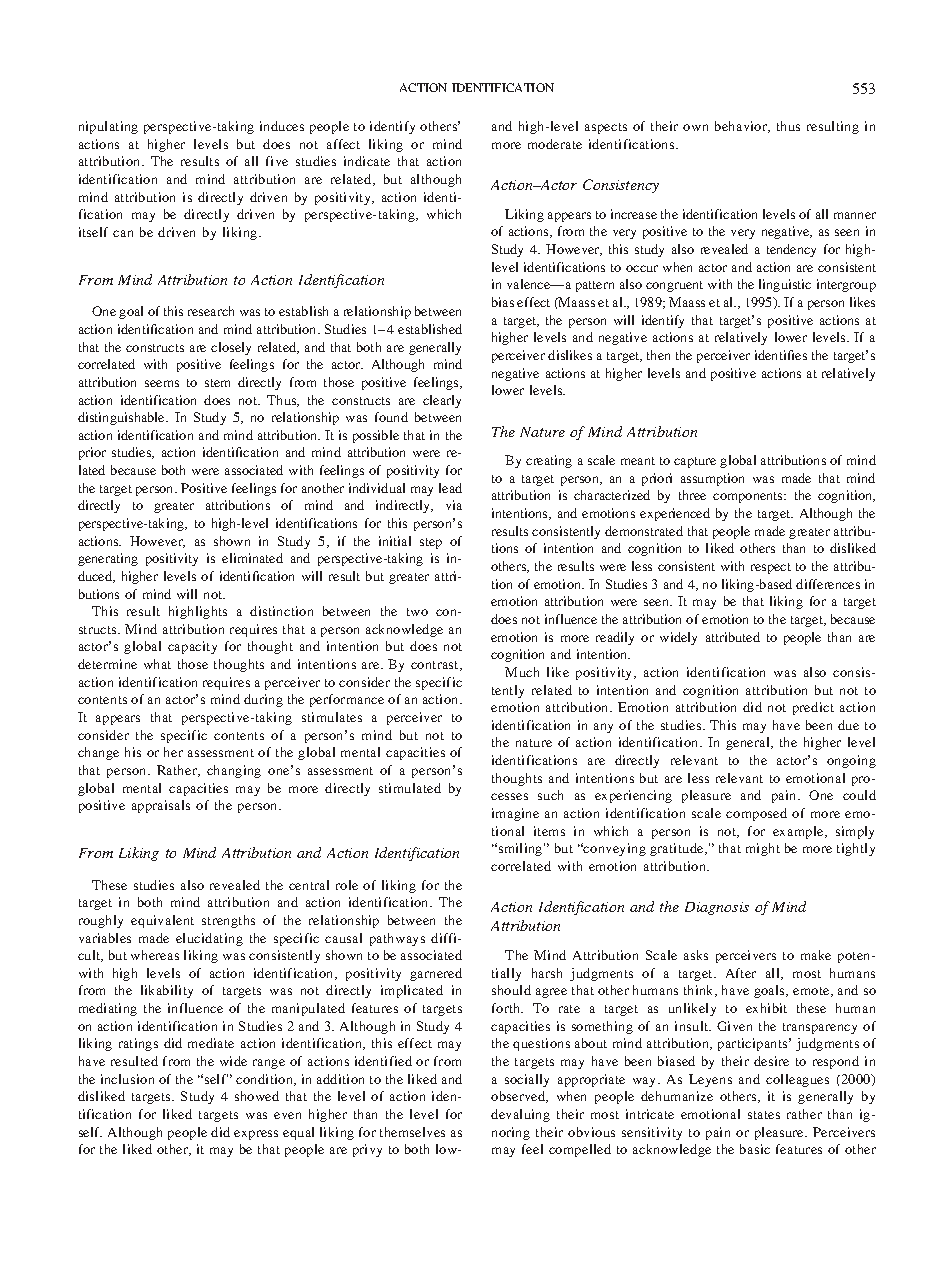 The width and height of the screenshot is (952, 1270). Describe the element at coordinates (520, 1115) in the screenshot. I see `devaluing` at that location.
